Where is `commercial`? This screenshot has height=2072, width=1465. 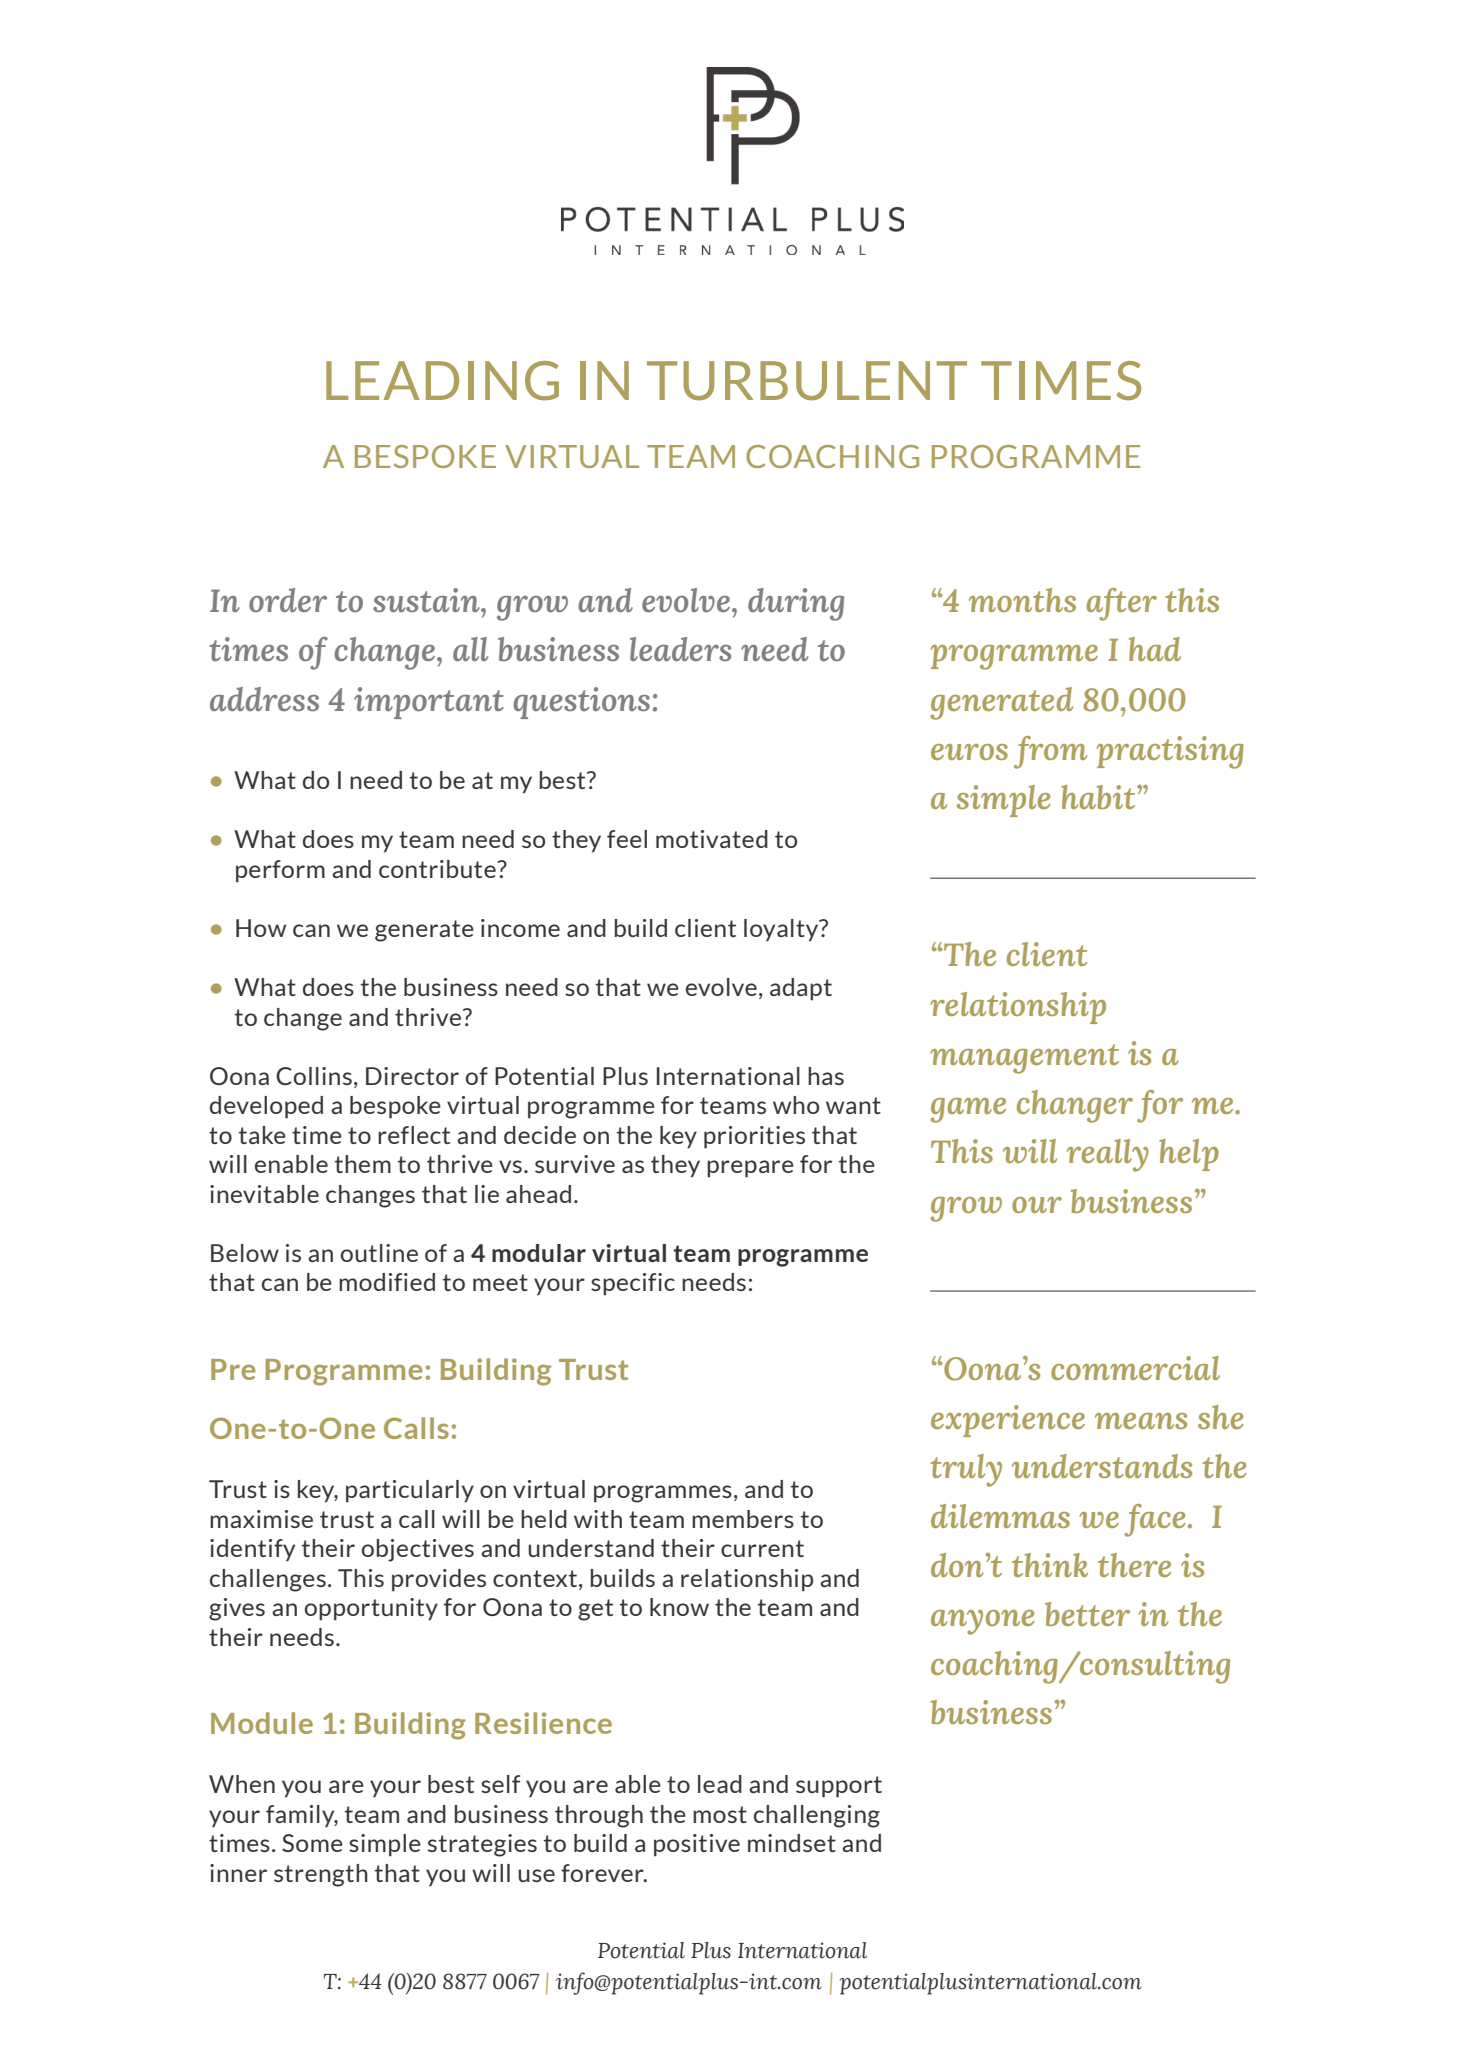
commercial is located at coordinates (1135, 1368).
